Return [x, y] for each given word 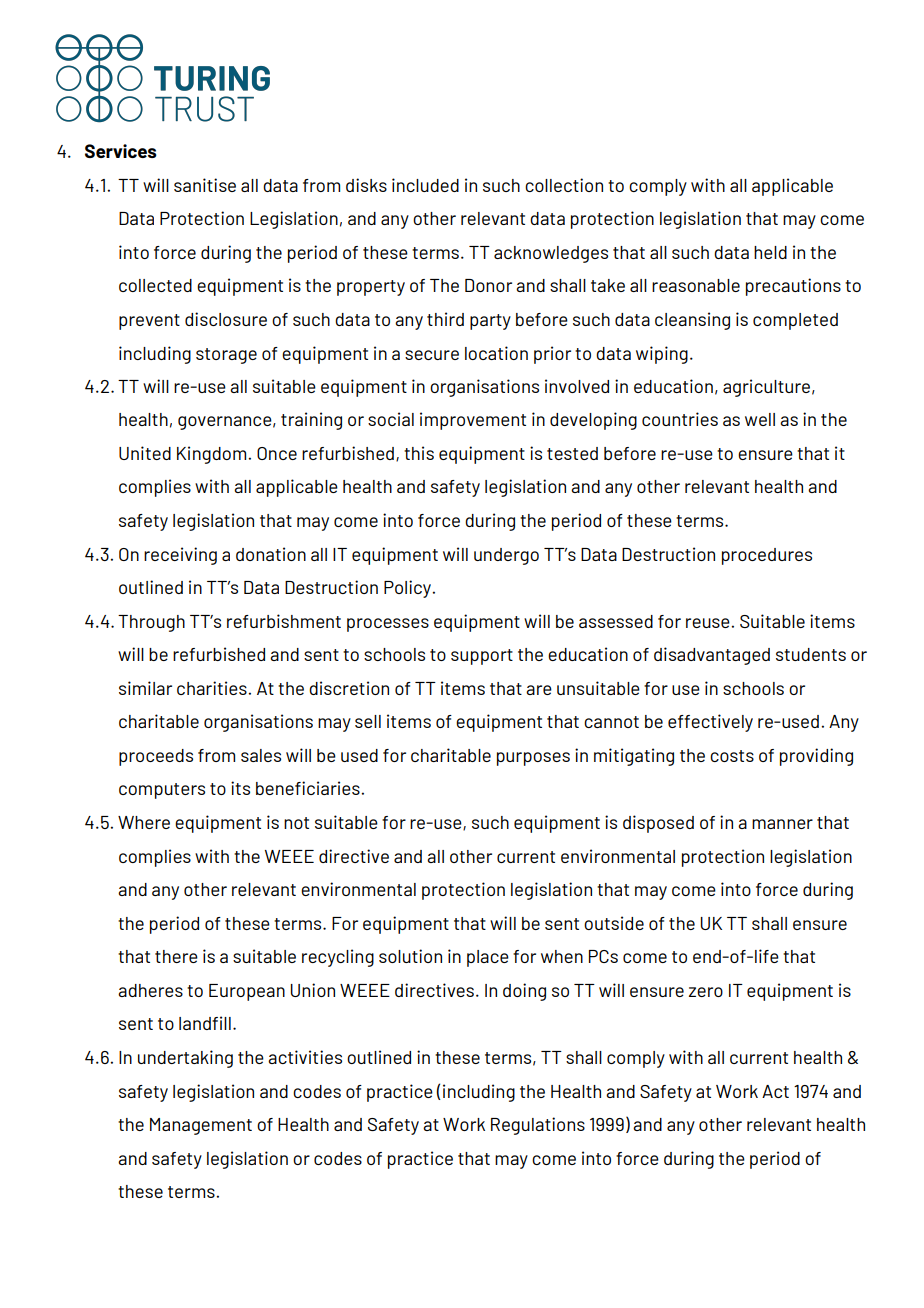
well [760, 419]
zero [706, 992]
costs [732, 756]
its [240, 788]
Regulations [538, 1126]
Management [201, 1126]
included [425, 185]
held [770, 252]
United [145, 453]
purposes [533, 759]
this [419, 453]
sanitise [205, 185]
